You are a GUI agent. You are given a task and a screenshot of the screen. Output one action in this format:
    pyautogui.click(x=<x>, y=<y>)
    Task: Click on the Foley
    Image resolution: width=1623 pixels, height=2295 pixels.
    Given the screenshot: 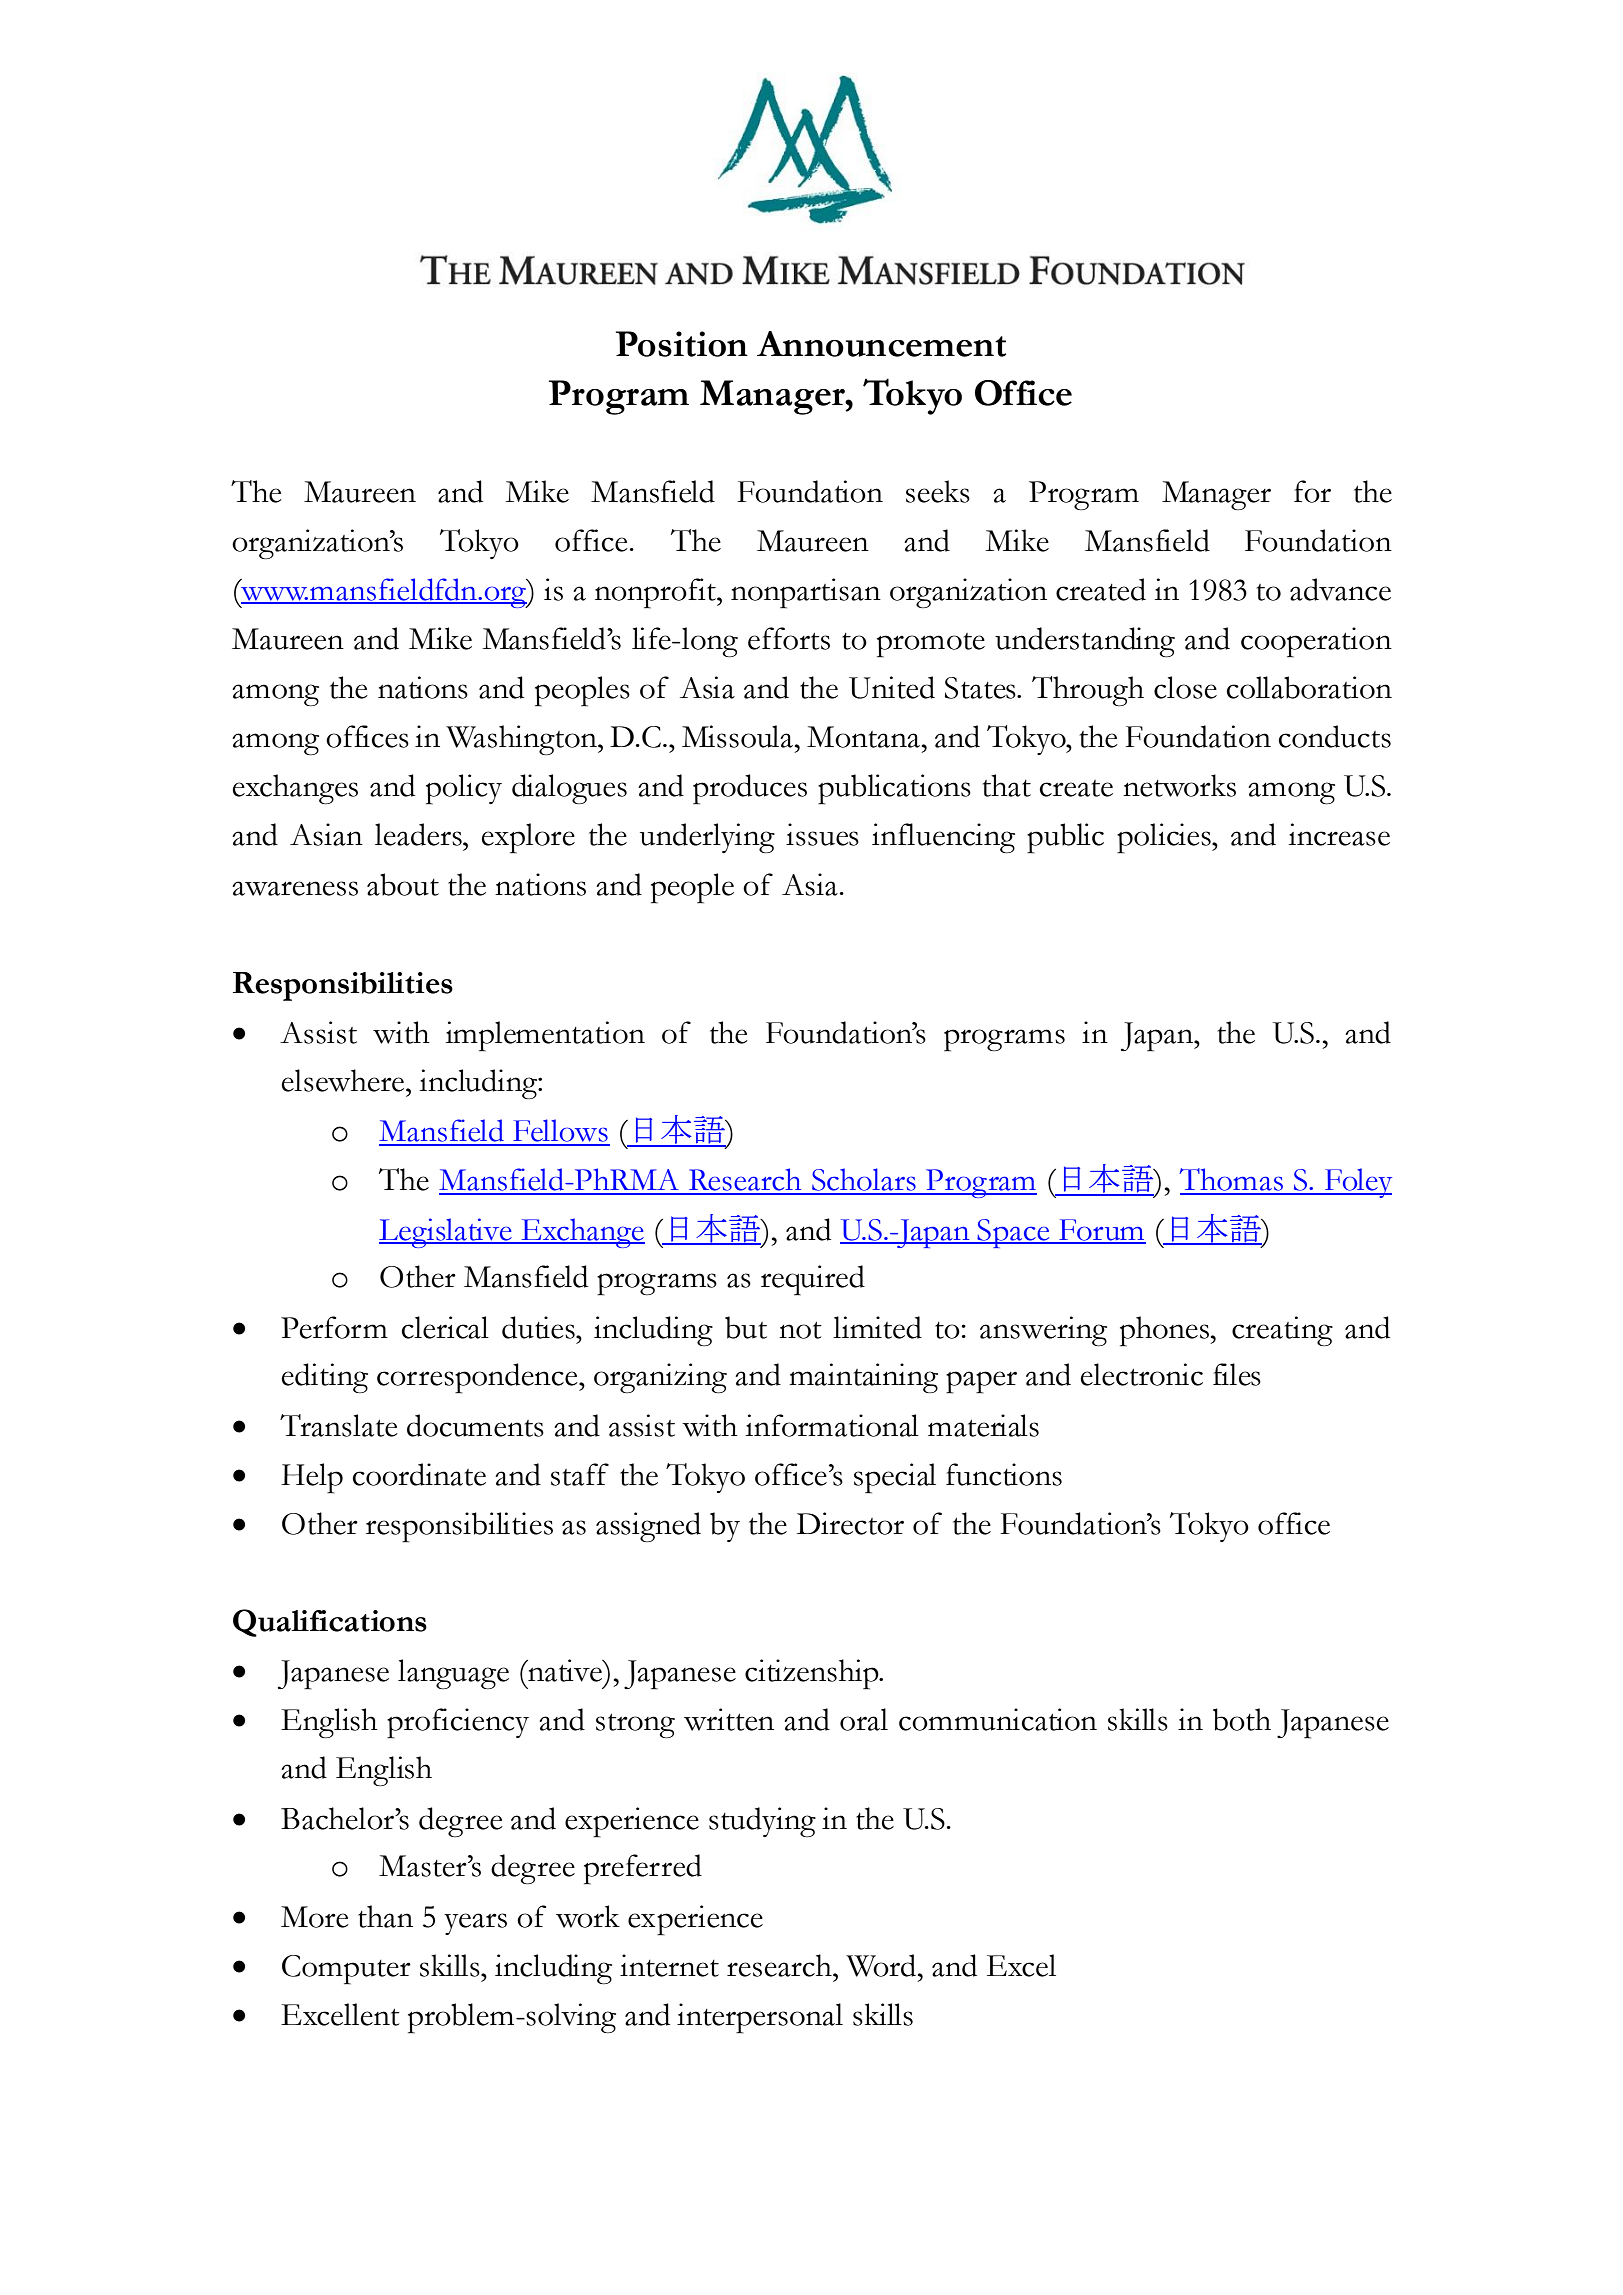 What is the action you would take?
    pyautogui.click(x=1357, y=1183)
